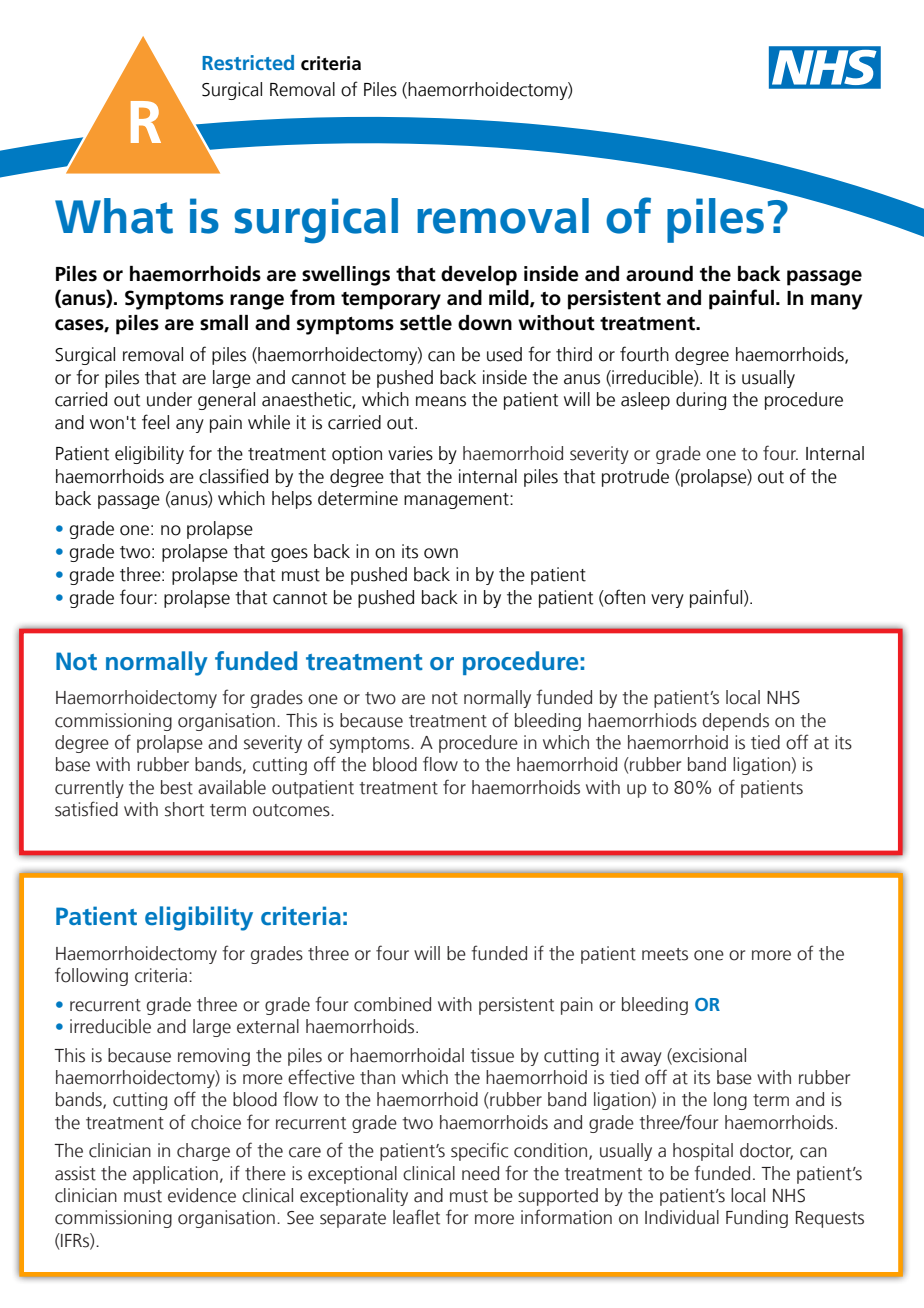  I want to click on management, so click(457, 501).
